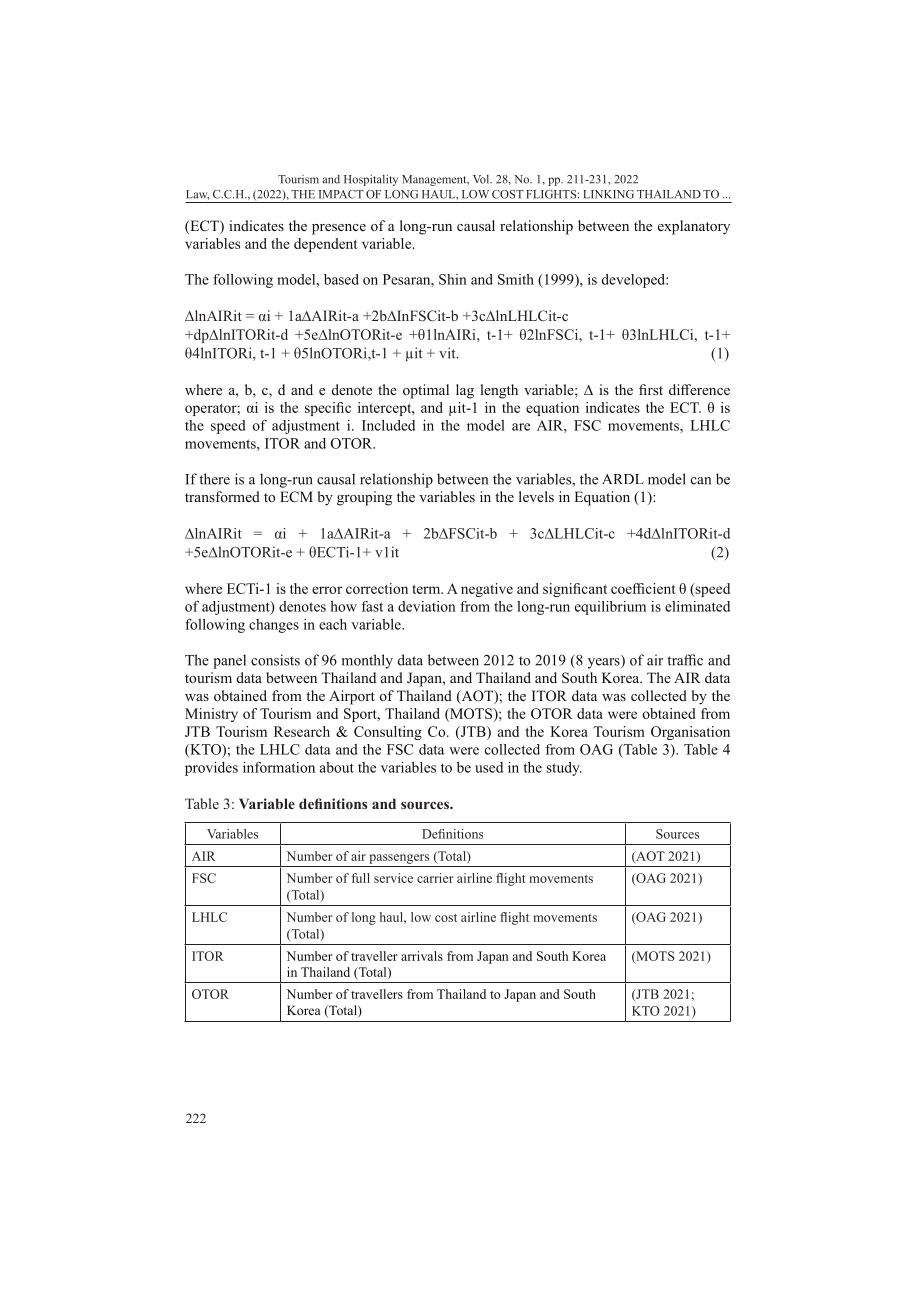  What do you see at coordinates (327, 590) in the screenshot?
I see `error` at bounding box center [327, 590].
